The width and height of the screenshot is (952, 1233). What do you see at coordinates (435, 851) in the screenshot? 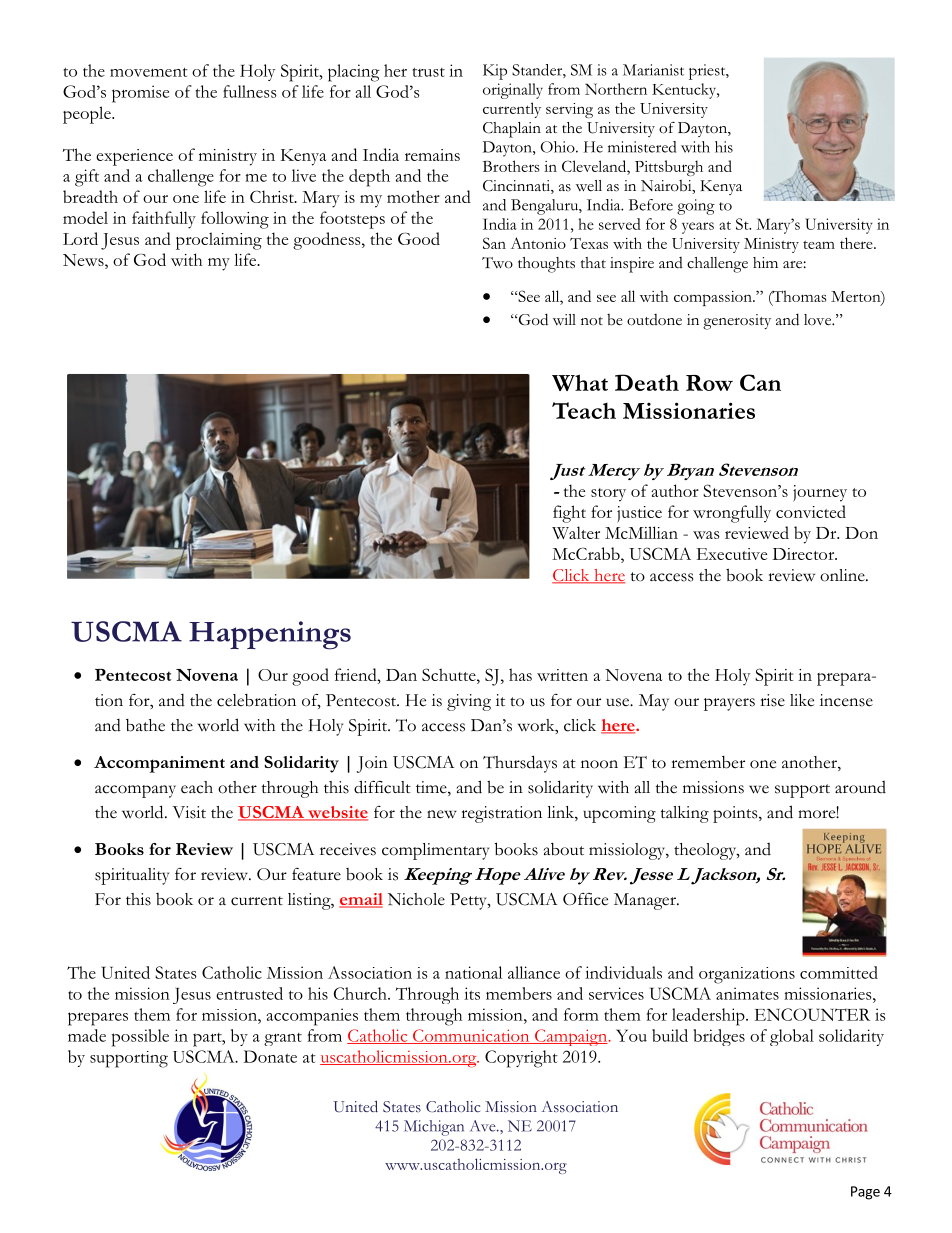
I see `complimentary` at bounding box center [435, 851].
